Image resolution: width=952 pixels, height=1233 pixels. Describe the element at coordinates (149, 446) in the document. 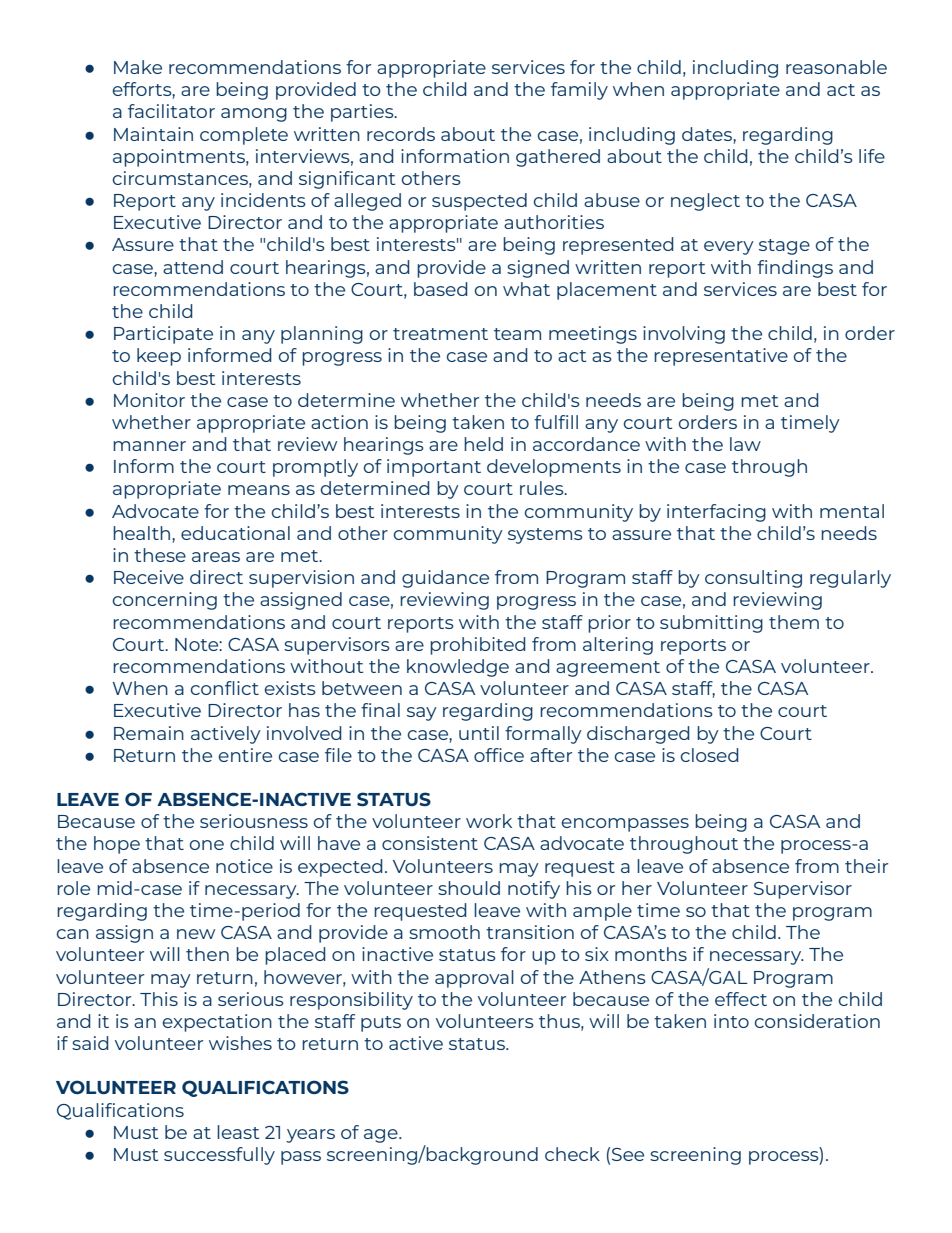

I see `manner` at that location.
